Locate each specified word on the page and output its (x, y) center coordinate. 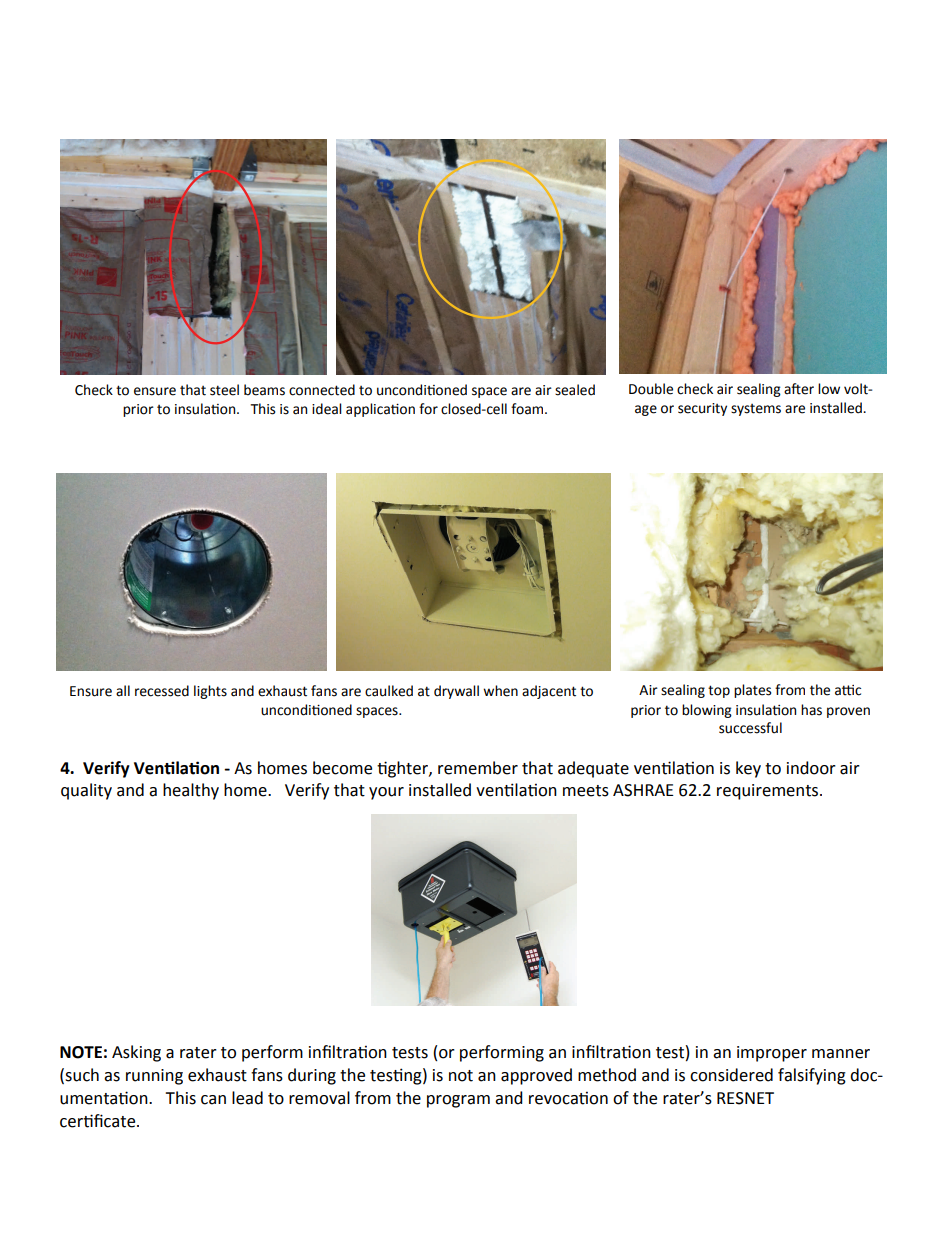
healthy (191, 791)
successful (750, 728)
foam (528, 409)
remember (478, 768)
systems (756, 410)
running (154, 1077)
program (458, 1101)
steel (224, 390)
